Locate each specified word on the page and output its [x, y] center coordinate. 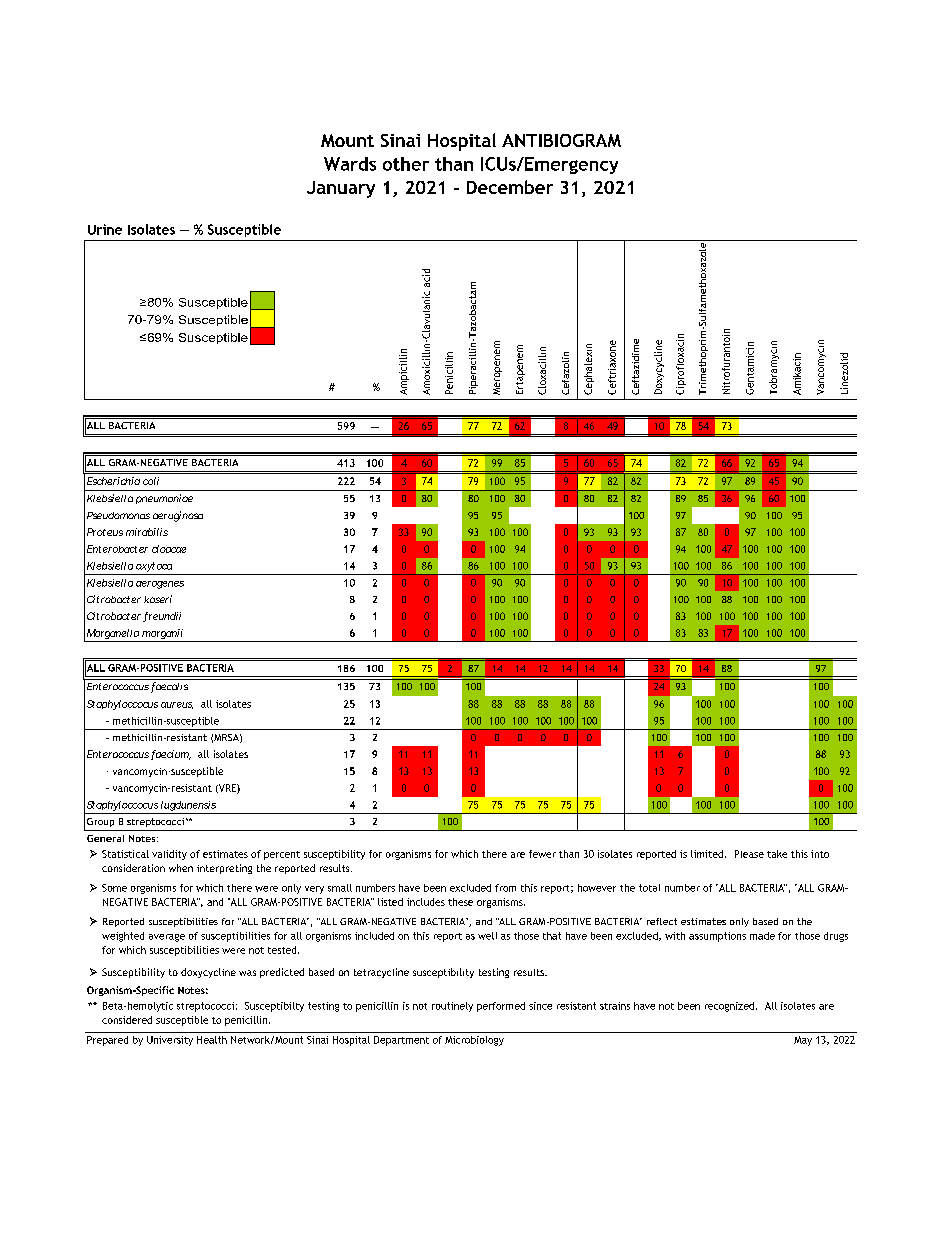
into [820, 854]
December [510, 187]
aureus [177, 705]
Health [212, 1040]
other [406, 164]
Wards [350, 164]
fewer [542, 854]
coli [151, 481]
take [777, 854]
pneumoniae [164, 499]
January [341, 189]
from [505, 888]
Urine [105, 229]
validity [169, 855]
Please [749, 854]
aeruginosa [178, 516]
